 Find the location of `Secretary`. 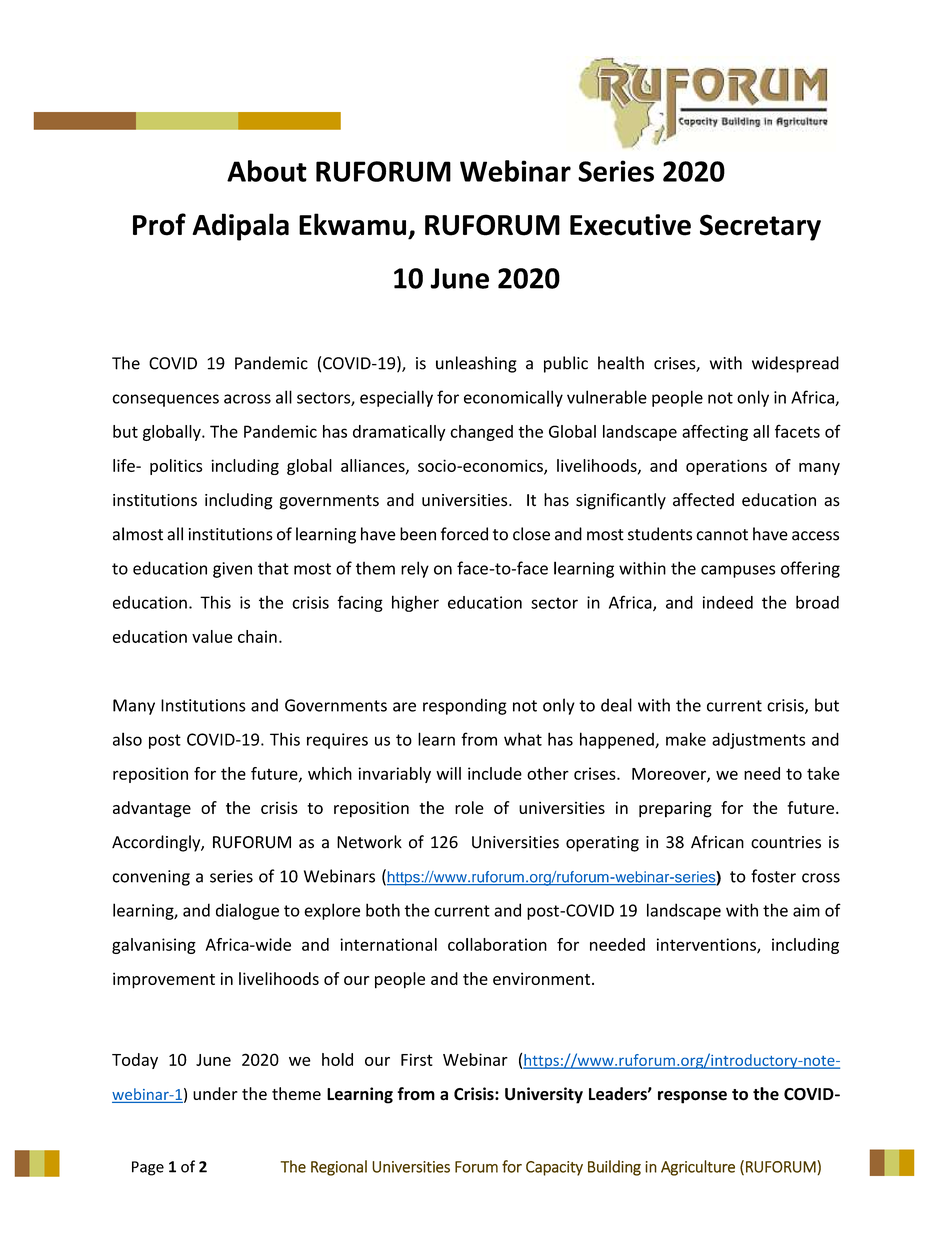

Secretary is located at coordinates (760, 227).
